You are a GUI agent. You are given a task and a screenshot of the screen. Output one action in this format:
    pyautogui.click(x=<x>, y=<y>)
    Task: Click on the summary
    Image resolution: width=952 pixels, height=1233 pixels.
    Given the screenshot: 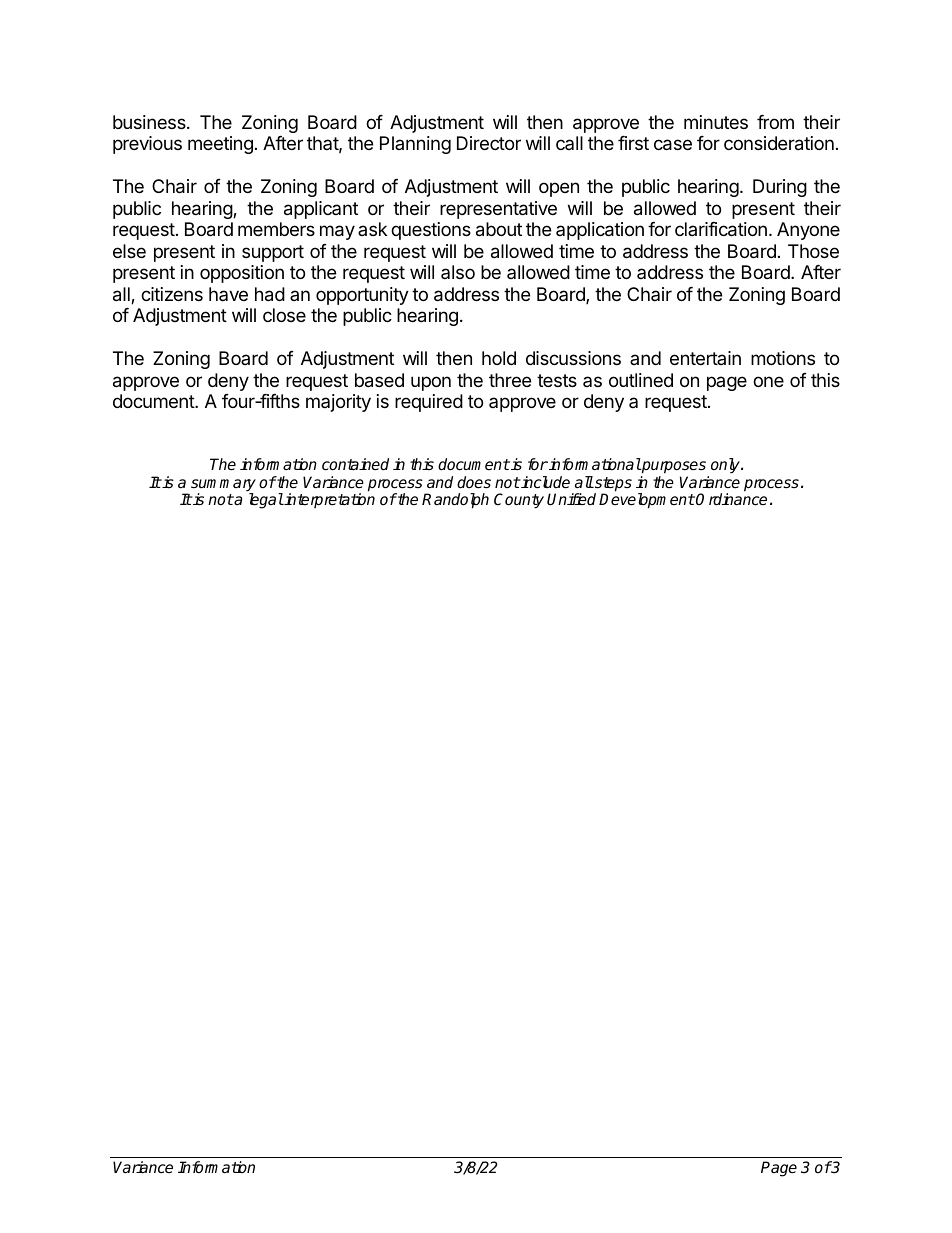 What is the action you would take?
    pyautogui.click(x=223, y=486)
